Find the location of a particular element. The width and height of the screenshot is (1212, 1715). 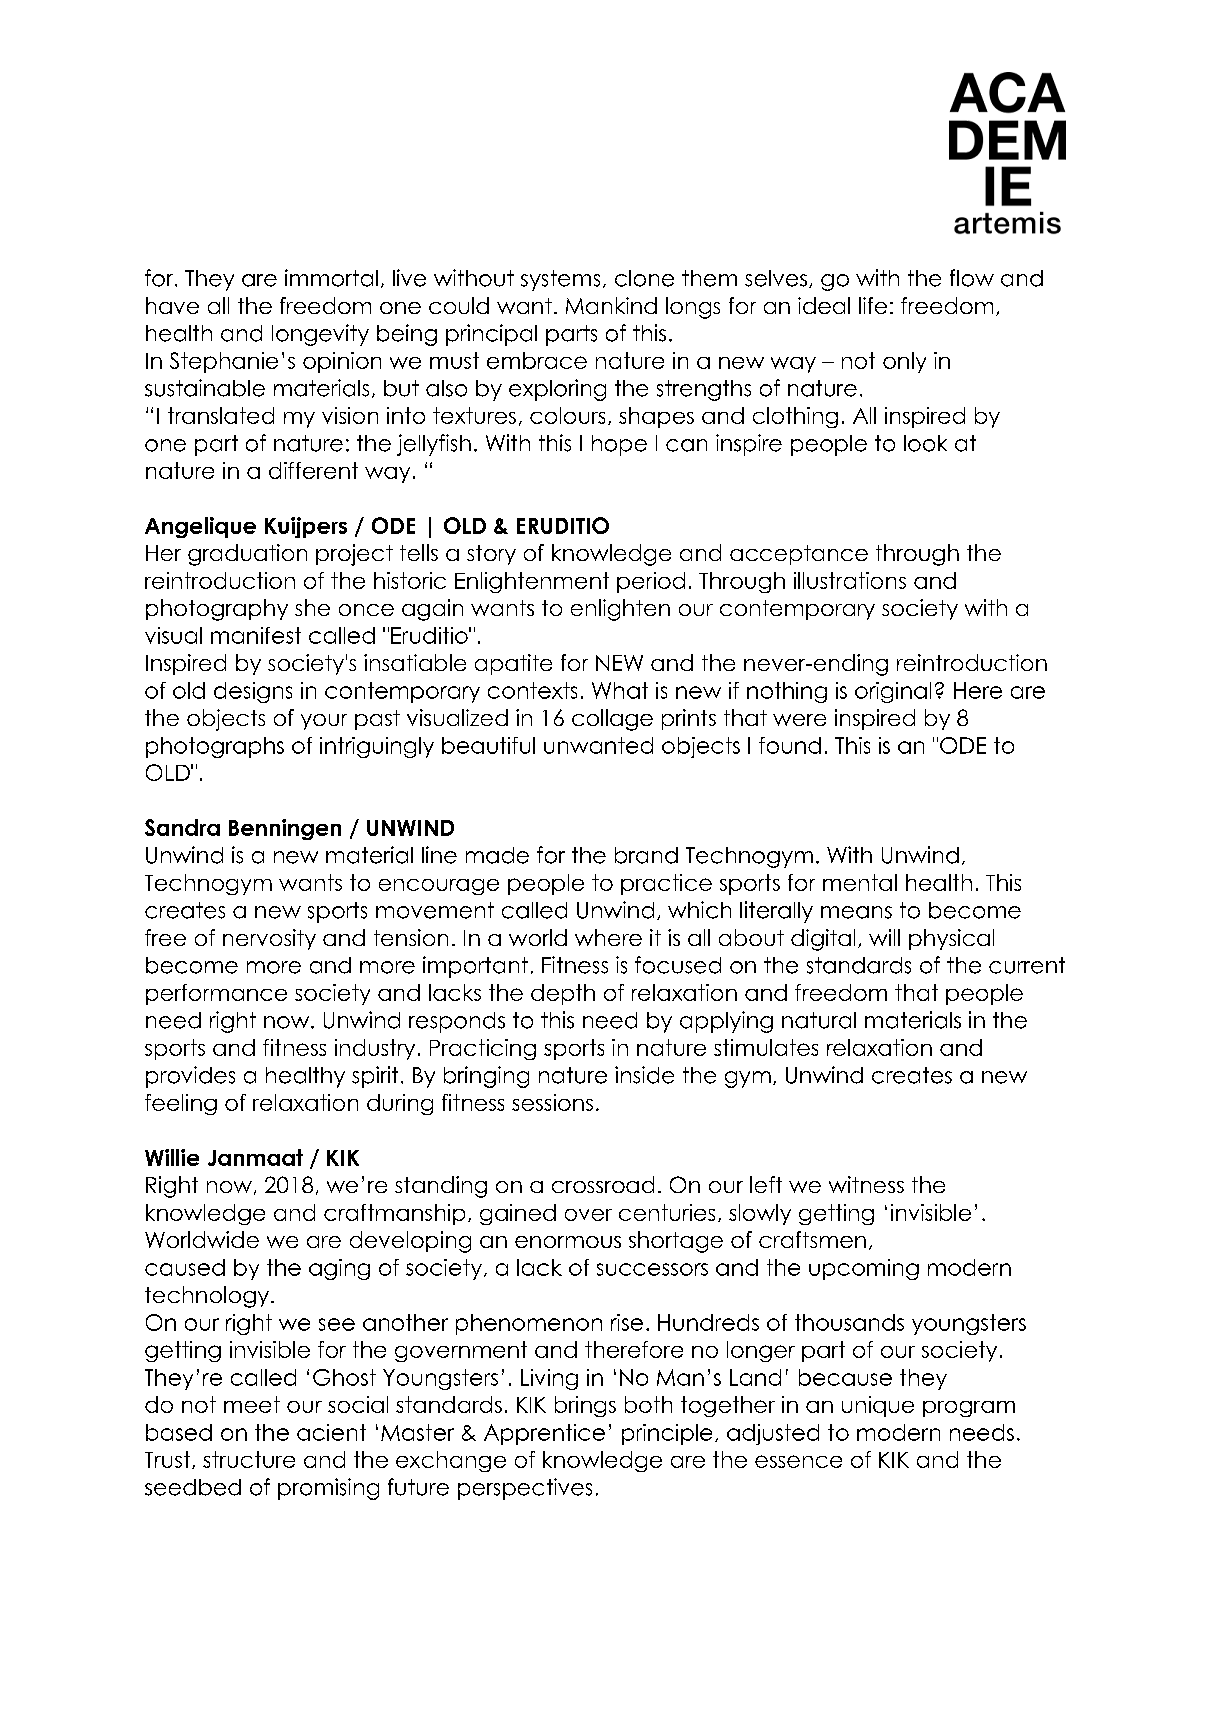

structure is located at coordinates (249, 1459).
